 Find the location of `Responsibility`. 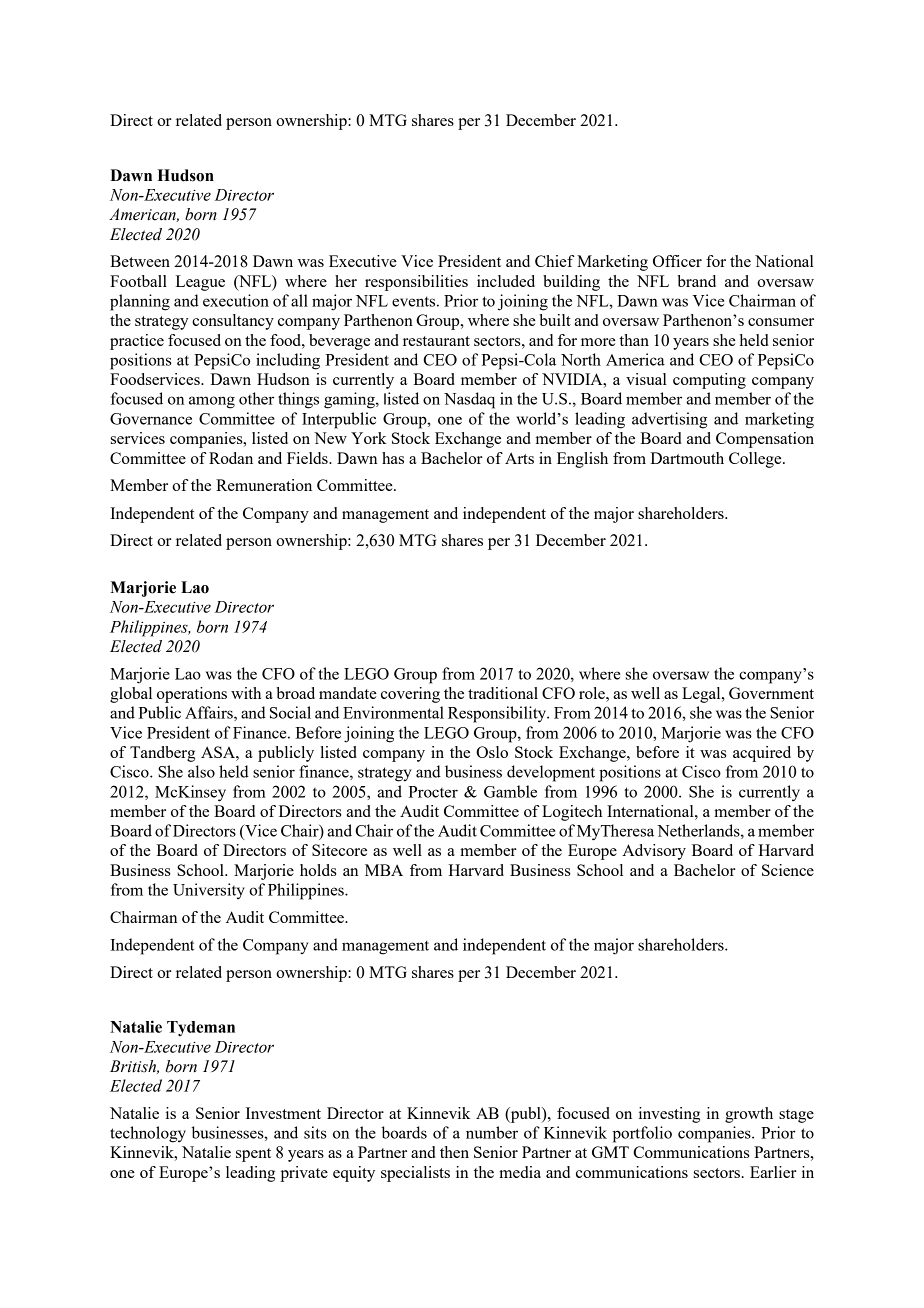

Responsibility is located at coordinates (498, 714).
